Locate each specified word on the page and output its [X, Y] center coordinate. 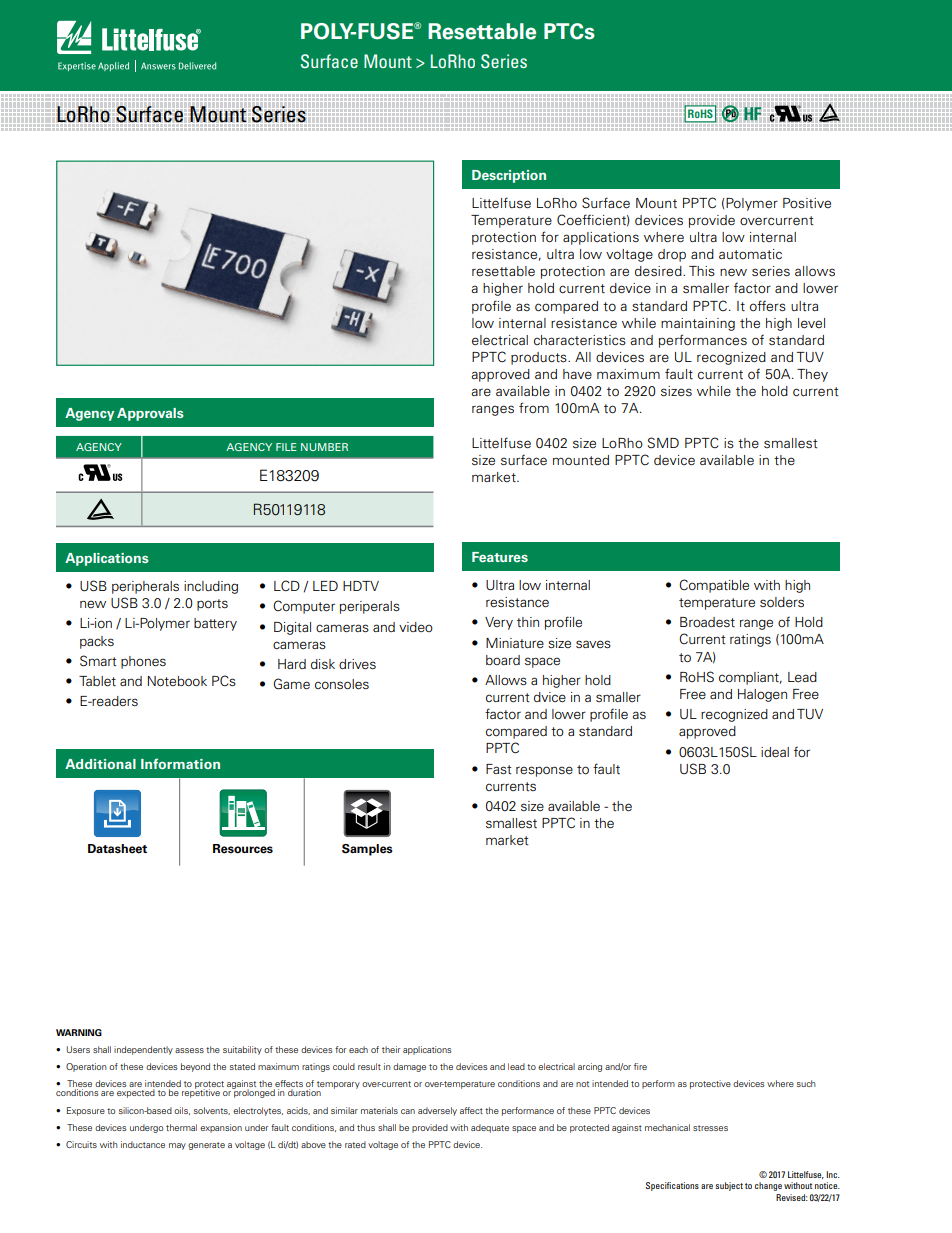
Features [500, 557]
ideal [775, 752]
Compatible [714, 586]
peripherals [145, 587]
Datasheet [117, 849]
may [177, 1146]
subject [729, 1186]
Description [509, 176]
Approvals [150, 414]
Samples [367, 850]
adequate [490, 1128]
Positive [807, 203]
